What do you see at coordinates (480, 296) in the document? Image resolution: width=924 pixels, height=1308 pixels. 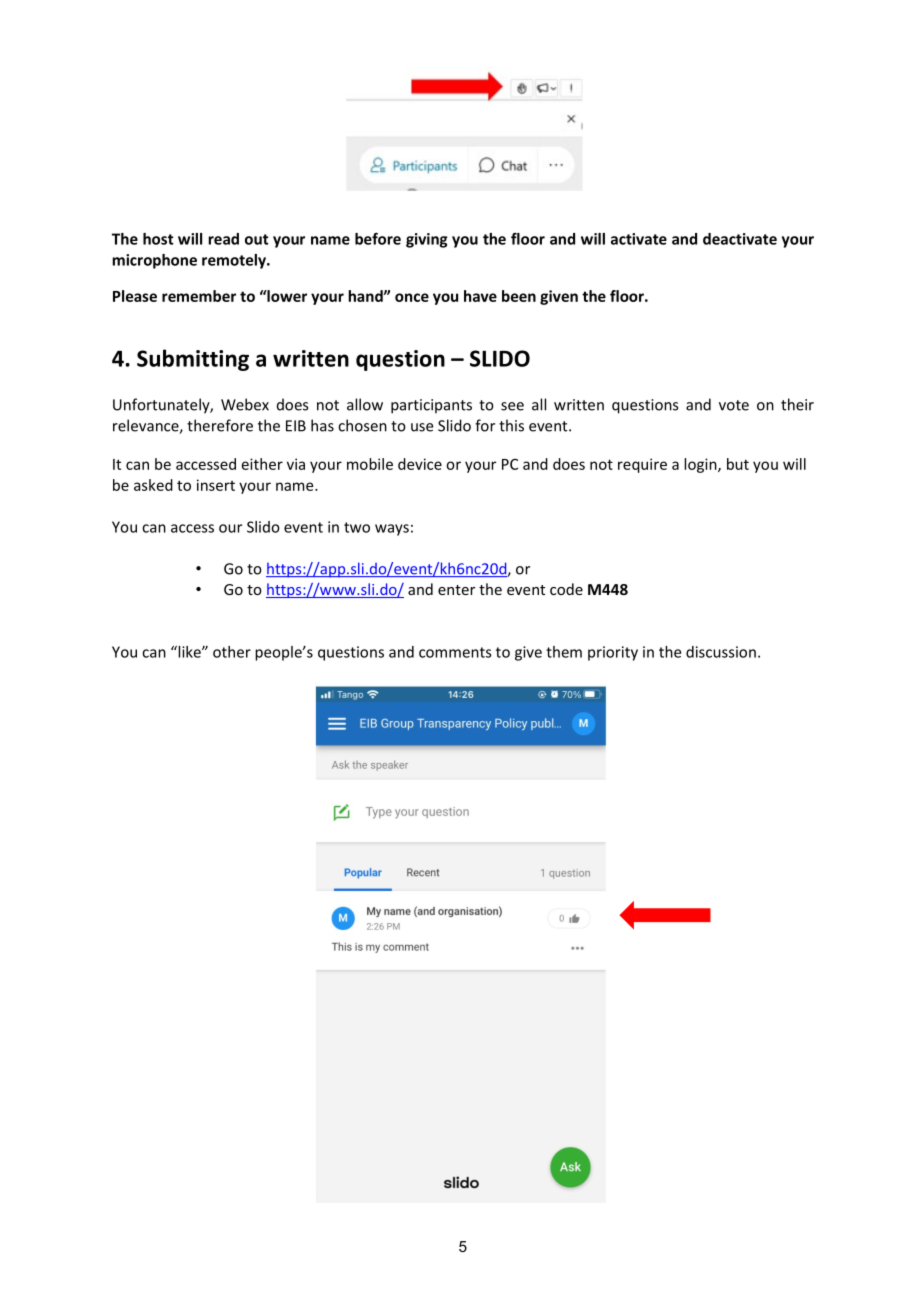 I see `have` at bounding box center [480, 296].
